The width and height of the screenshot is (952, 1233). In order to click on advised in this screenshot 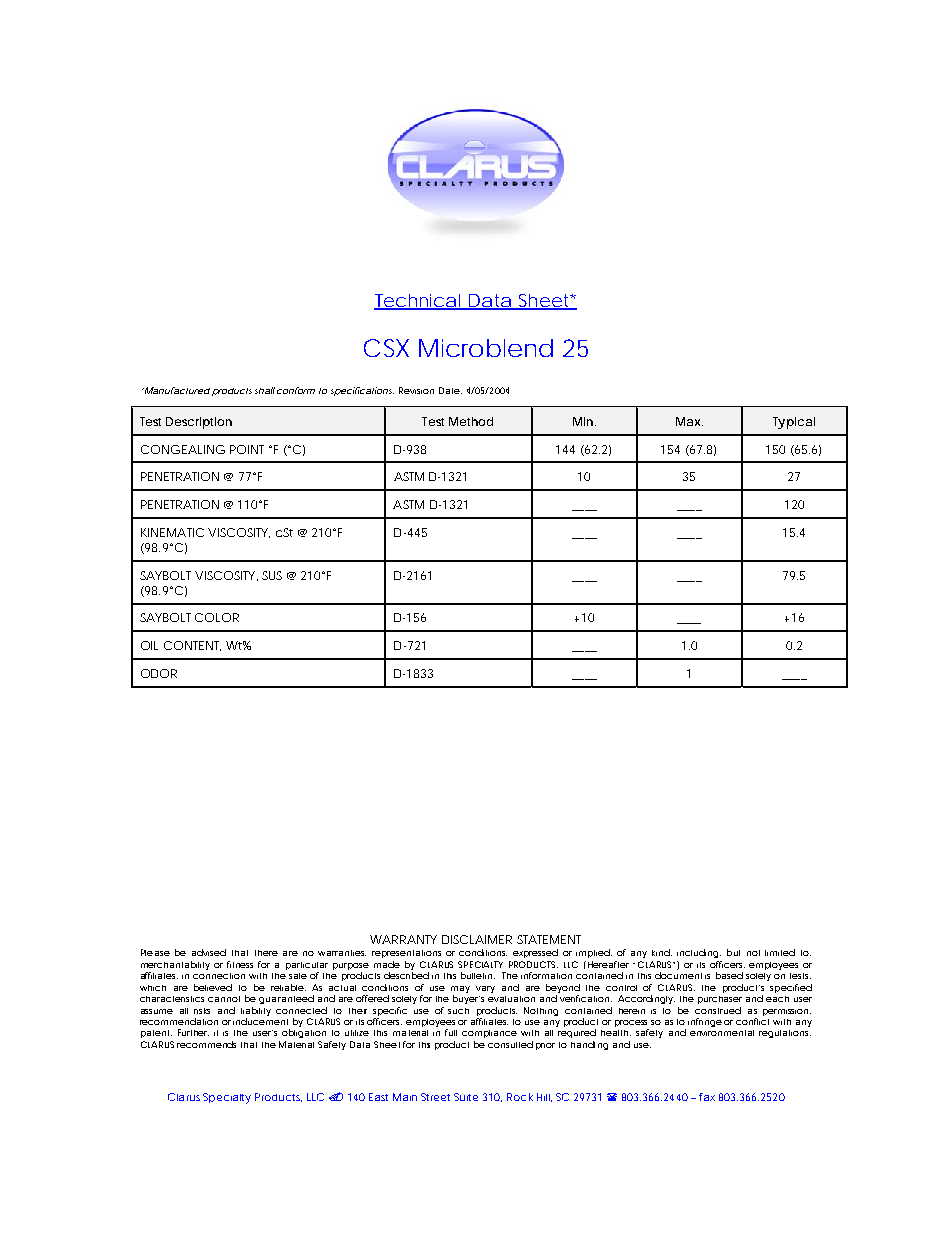, I will do `click(209, 952)`.
